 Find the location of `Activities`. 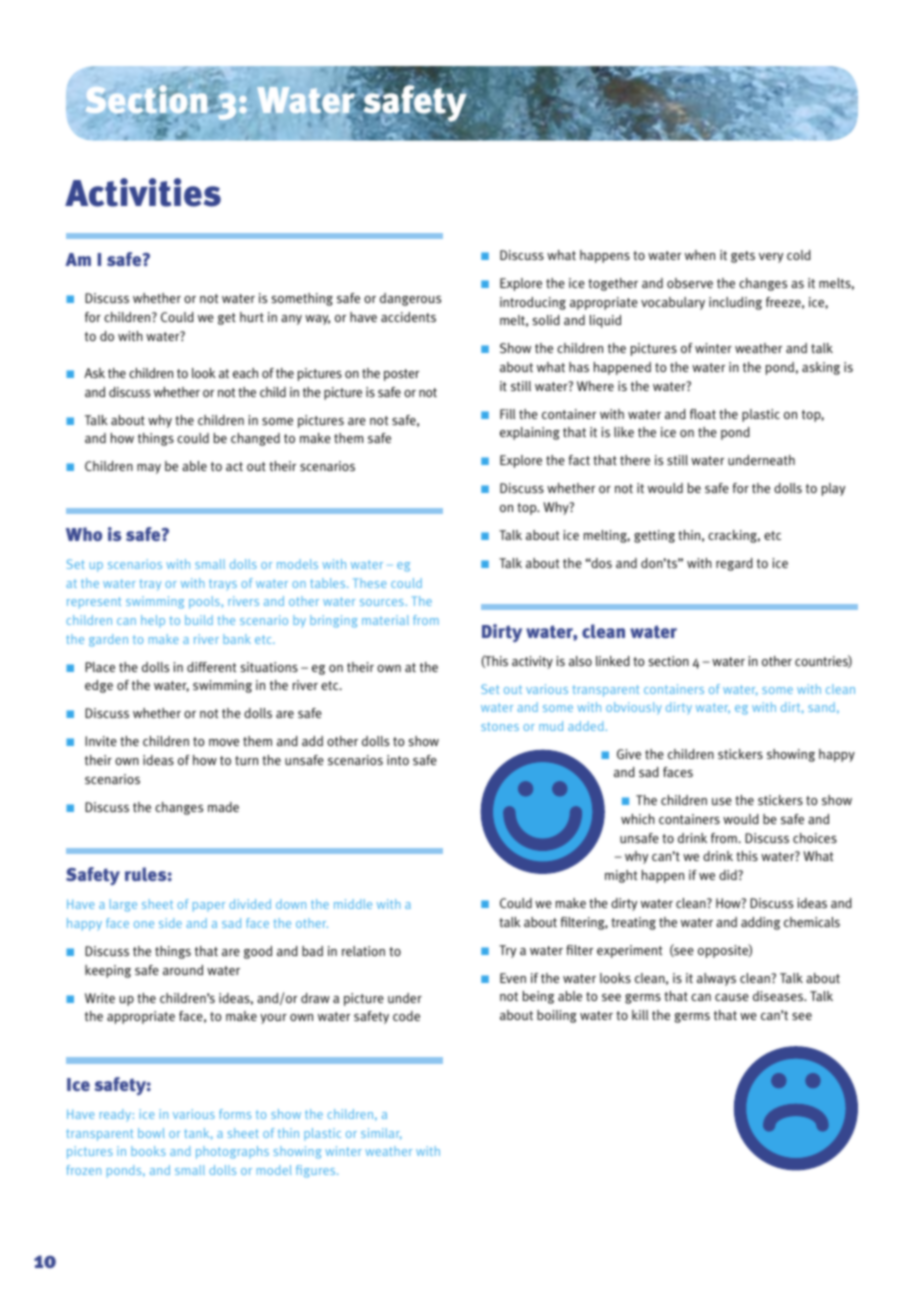

Activities is located at coordinates (143, 192).
